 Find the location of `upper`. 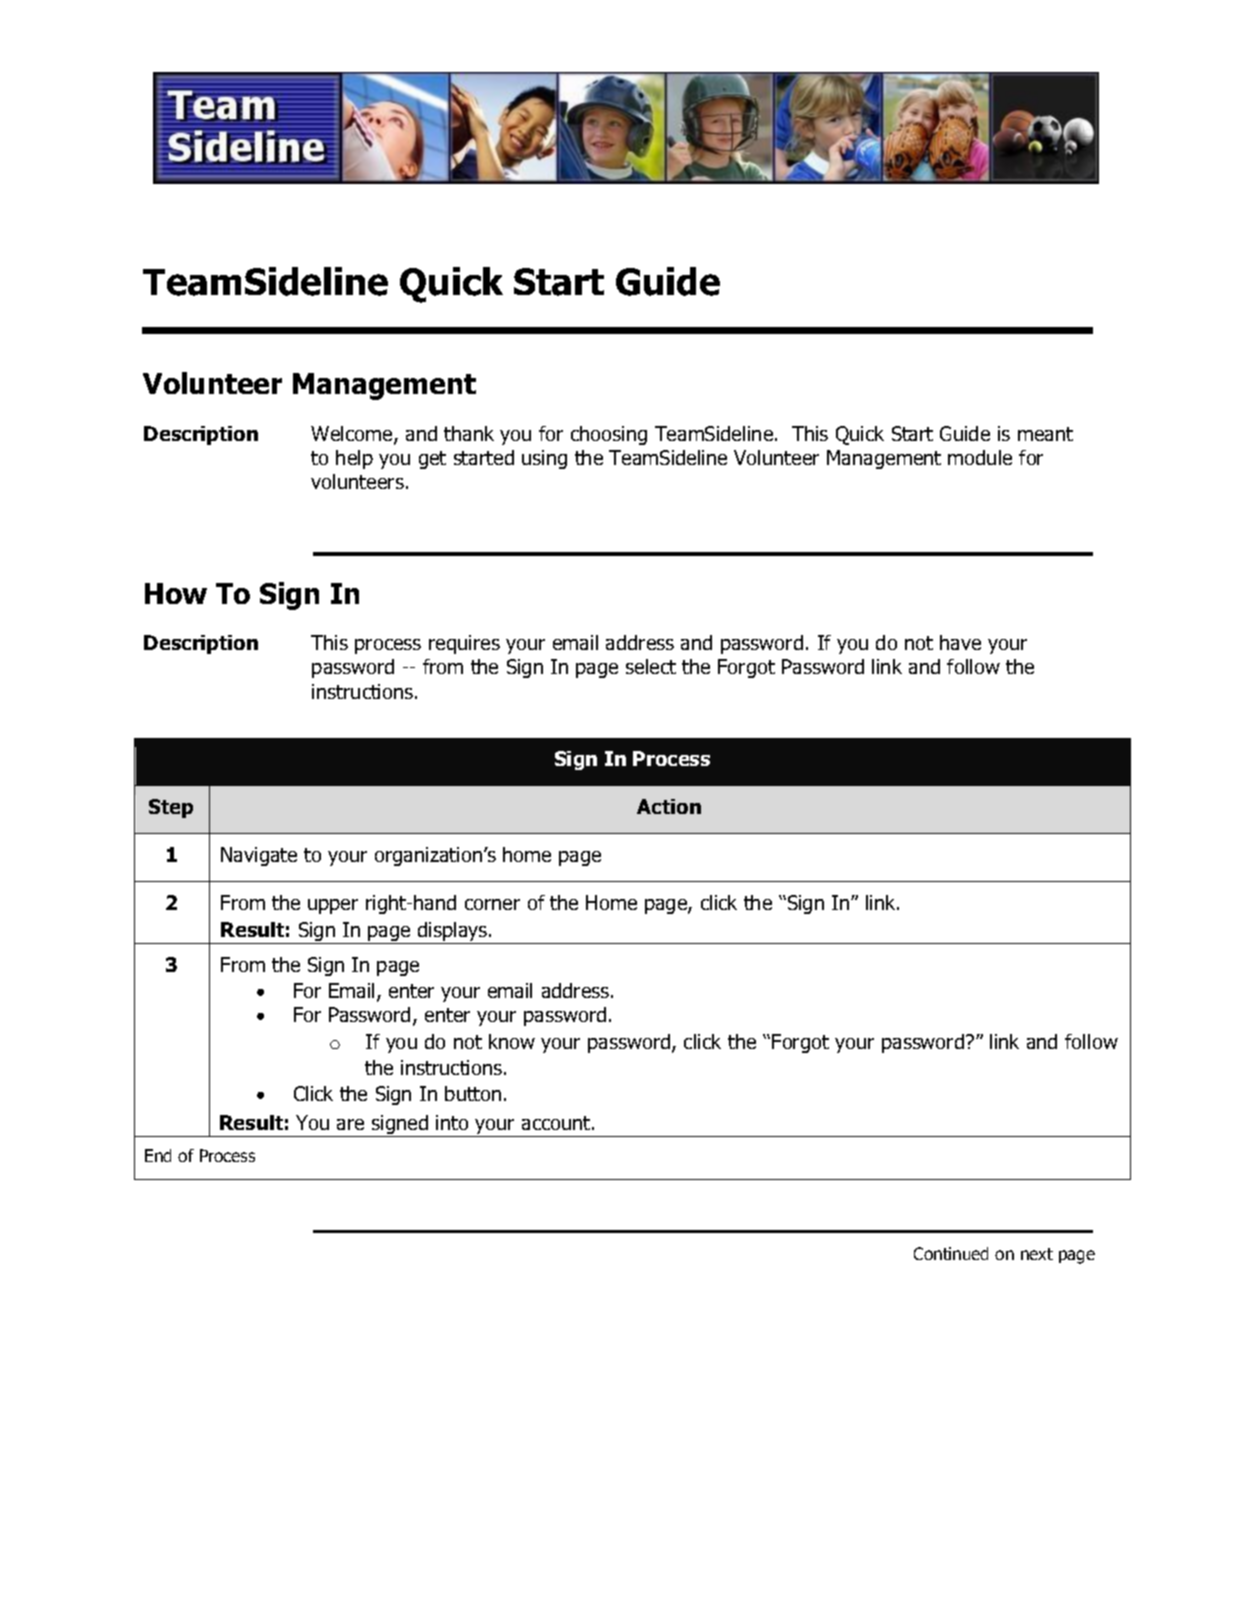

upper is located at coordinates (333, 906).
